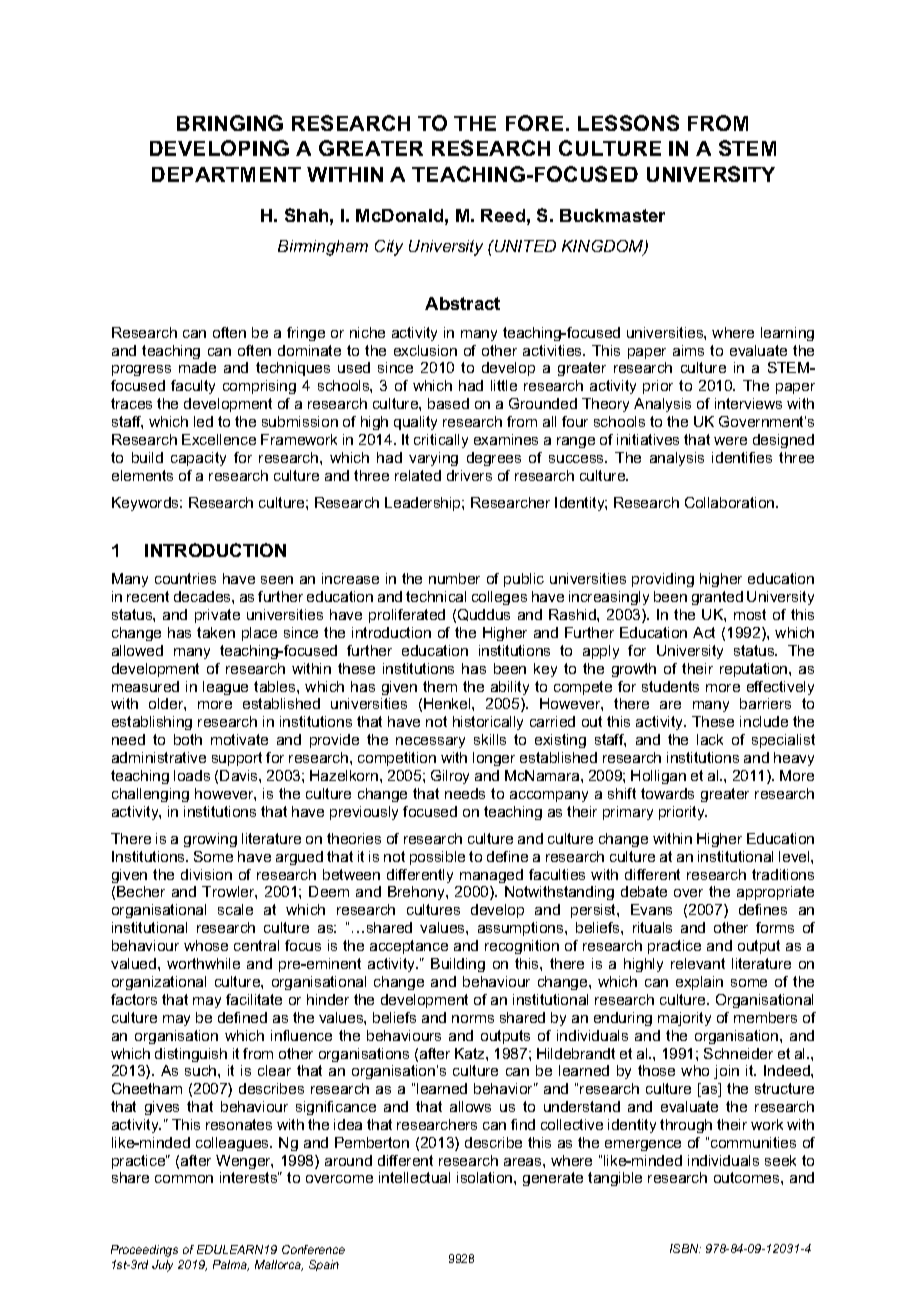 The width and height of the page is (924, 1308). What do you see at coordinates (730, 441) in the page?
I see `were` at bounding box center [730, 441].
